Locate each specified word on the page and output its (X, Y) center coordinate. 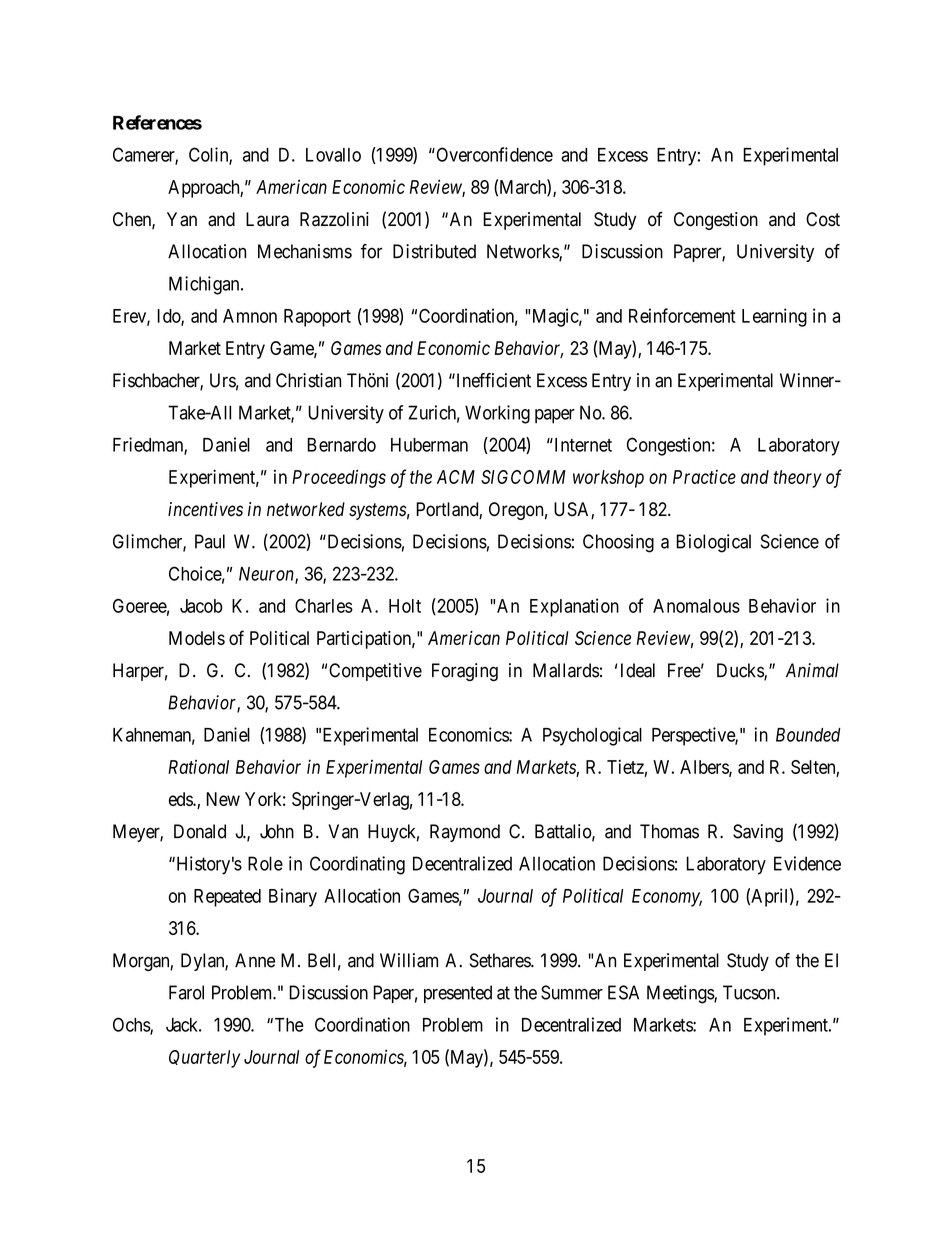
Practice (704, 477)
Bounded (808, 735)
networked (306, 509)
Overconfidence (493, 154)
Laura (267, 219)
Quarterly (204, 1059)
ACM (456, 477)
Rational (198, 767)
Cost (823, 219)
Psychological (592, 736)
